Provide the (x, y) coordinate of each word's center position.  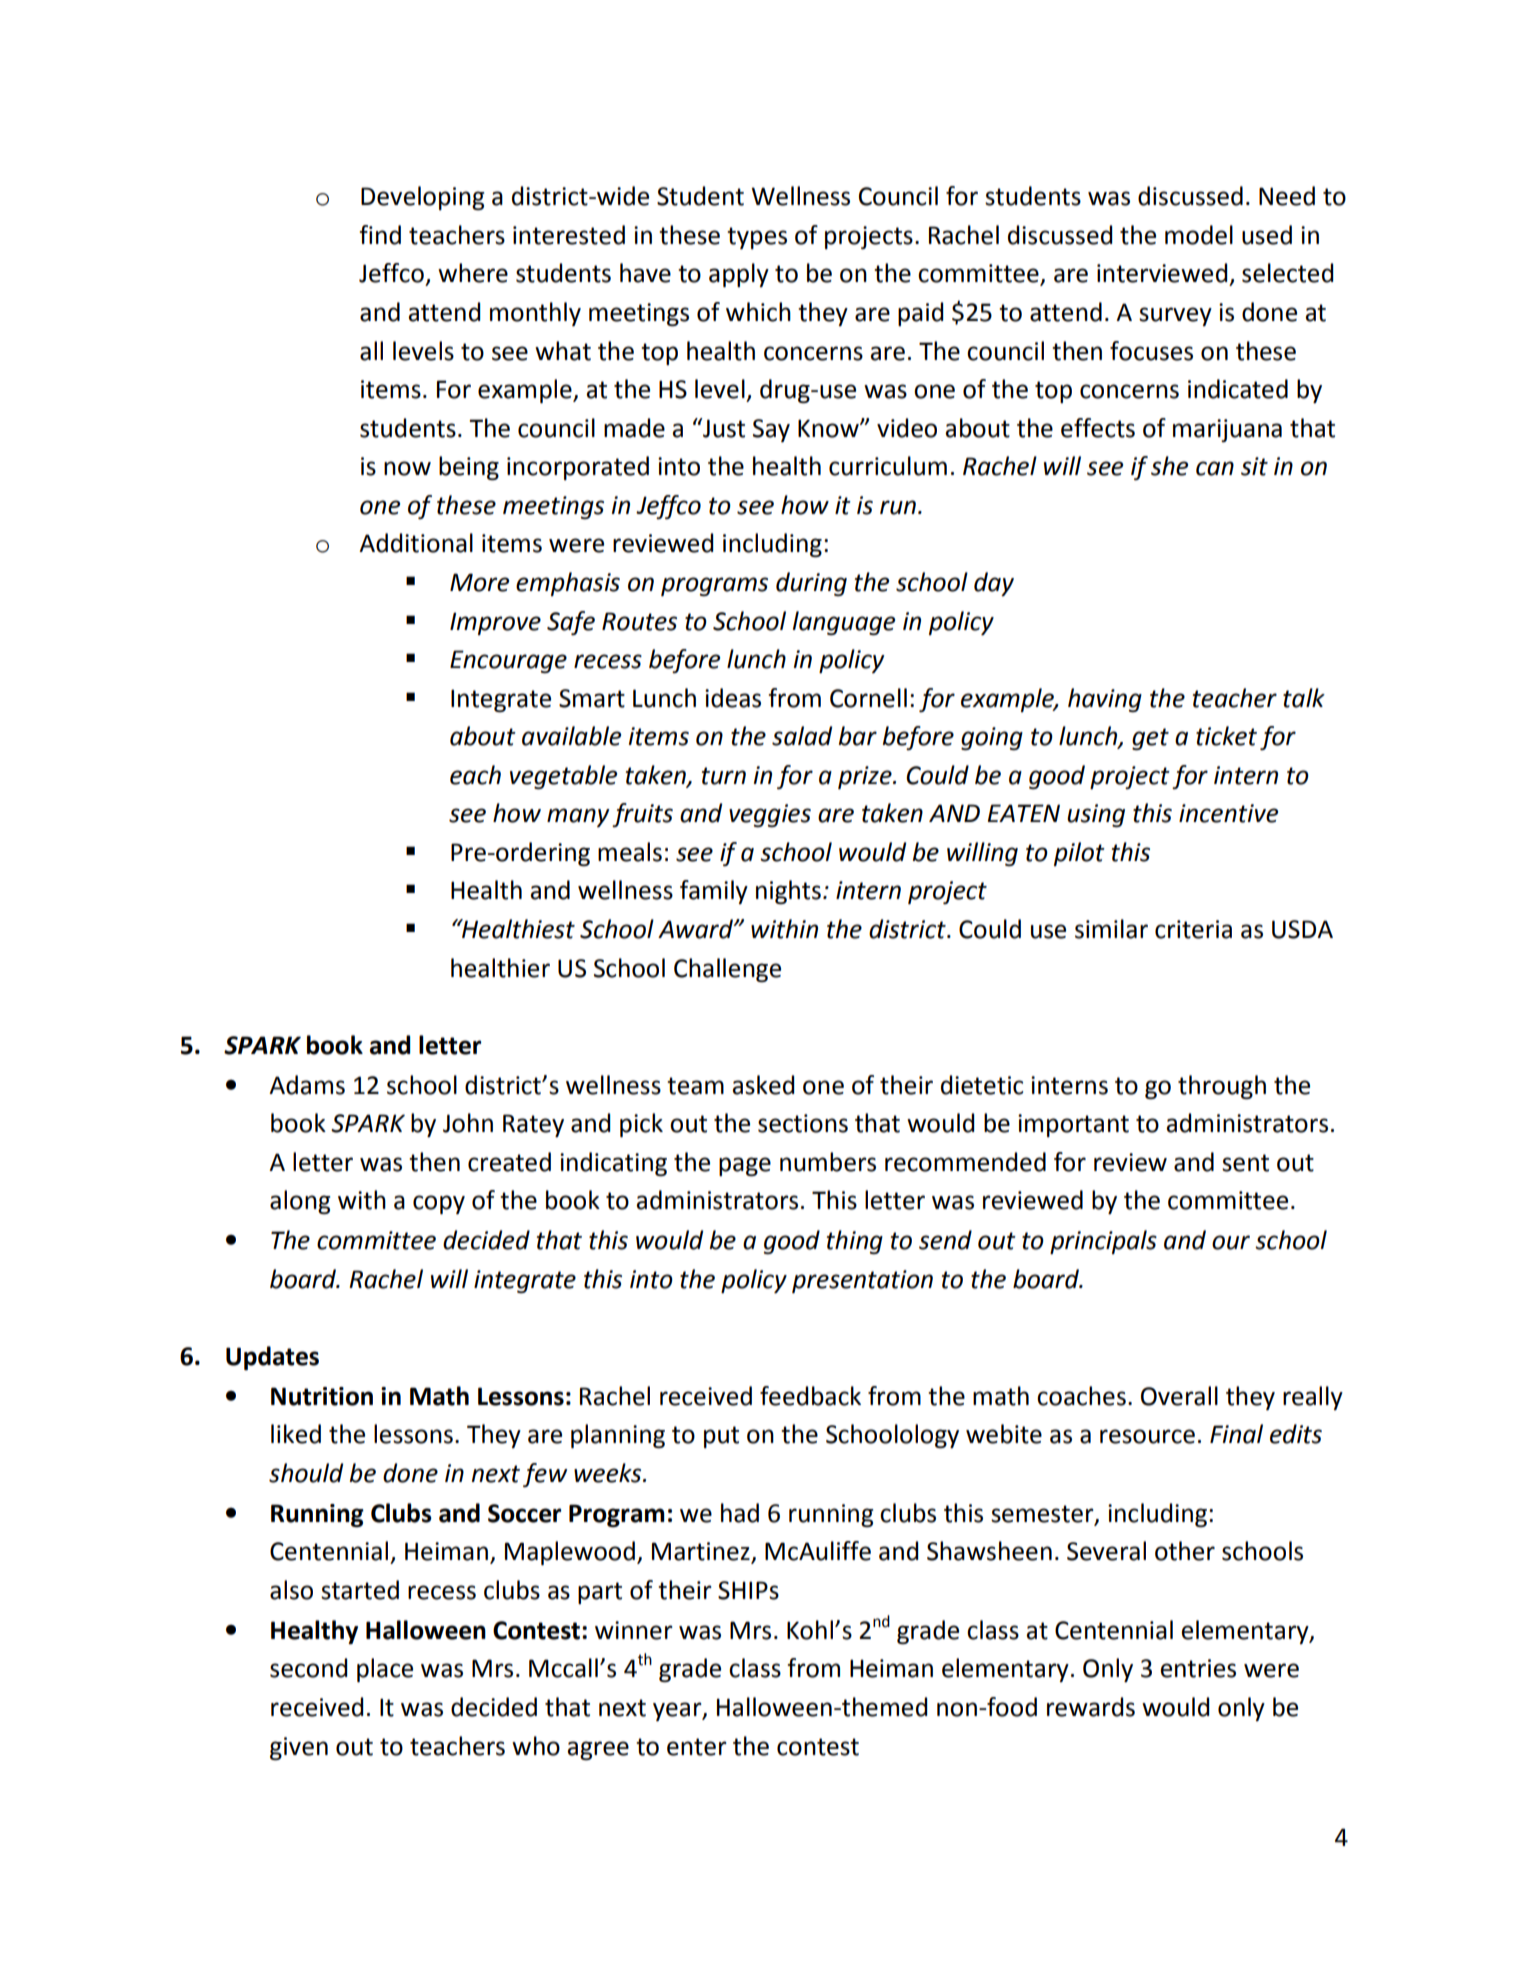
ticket (1226, 736)
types (757, 238)
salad (802, 736)
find (380, 235)
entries (1198, 1668)
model (1199, 235)
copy (439, 1204)
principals (1103, 1242)
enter (697, 1747)
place (385, 1670)
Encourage (508, 661)
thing (855, 1242)
